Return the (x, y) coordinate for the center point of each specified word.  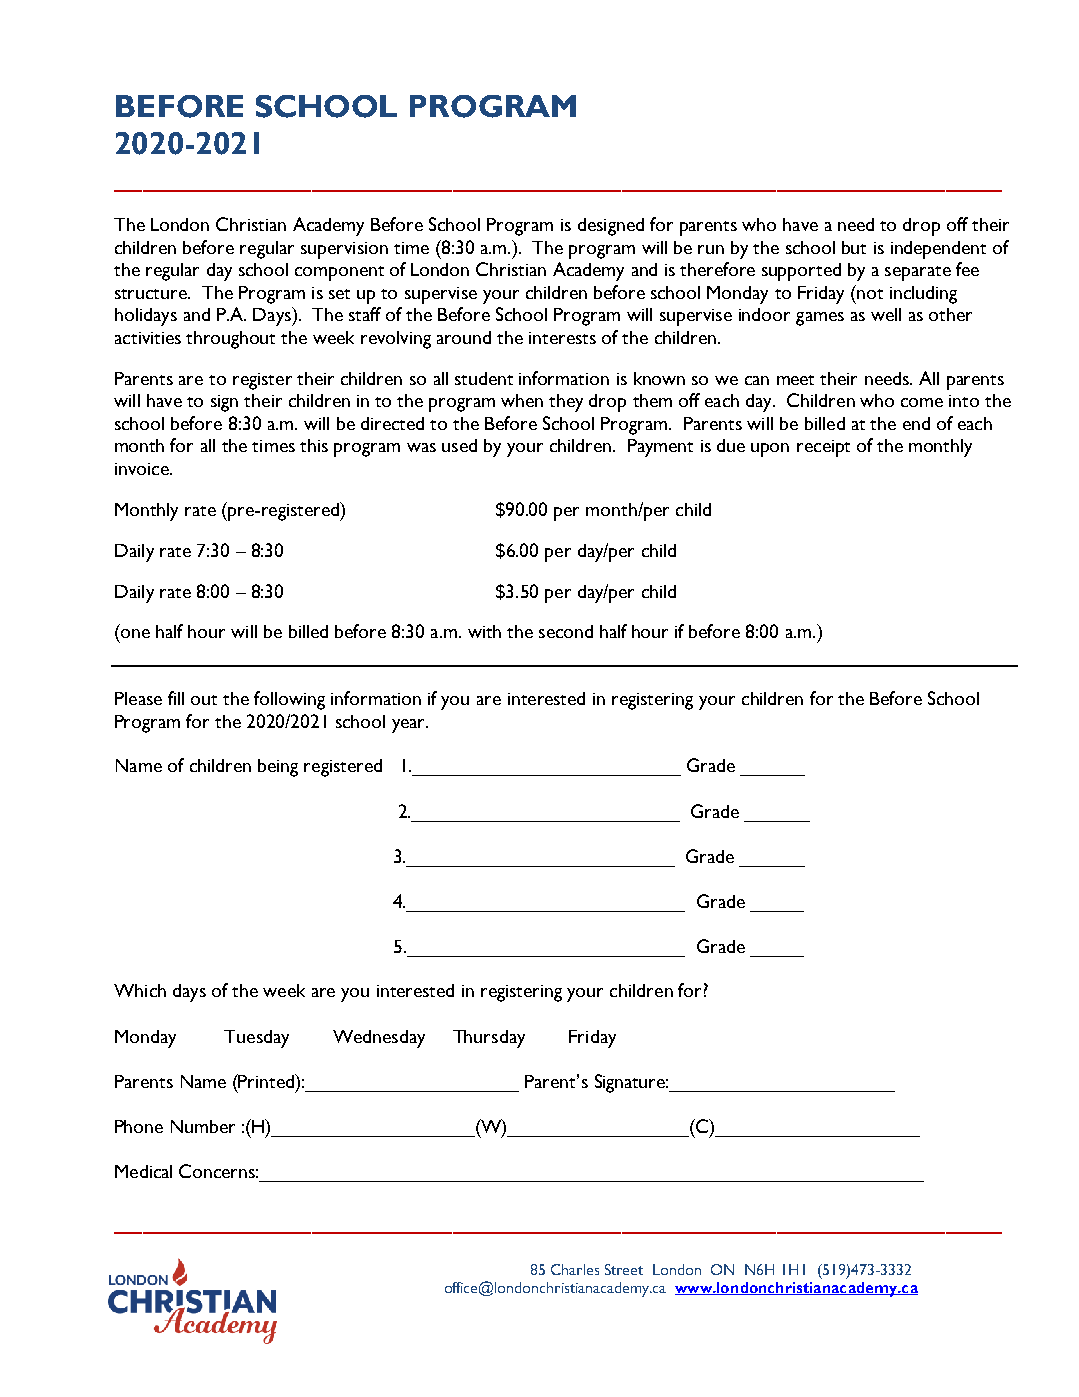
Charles (575, 1269)
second (566, 631)
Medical (143, 1171)
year (410, 726)
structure (152, 294)
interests (562, 338)
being (278, 768)
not (870, 294)
